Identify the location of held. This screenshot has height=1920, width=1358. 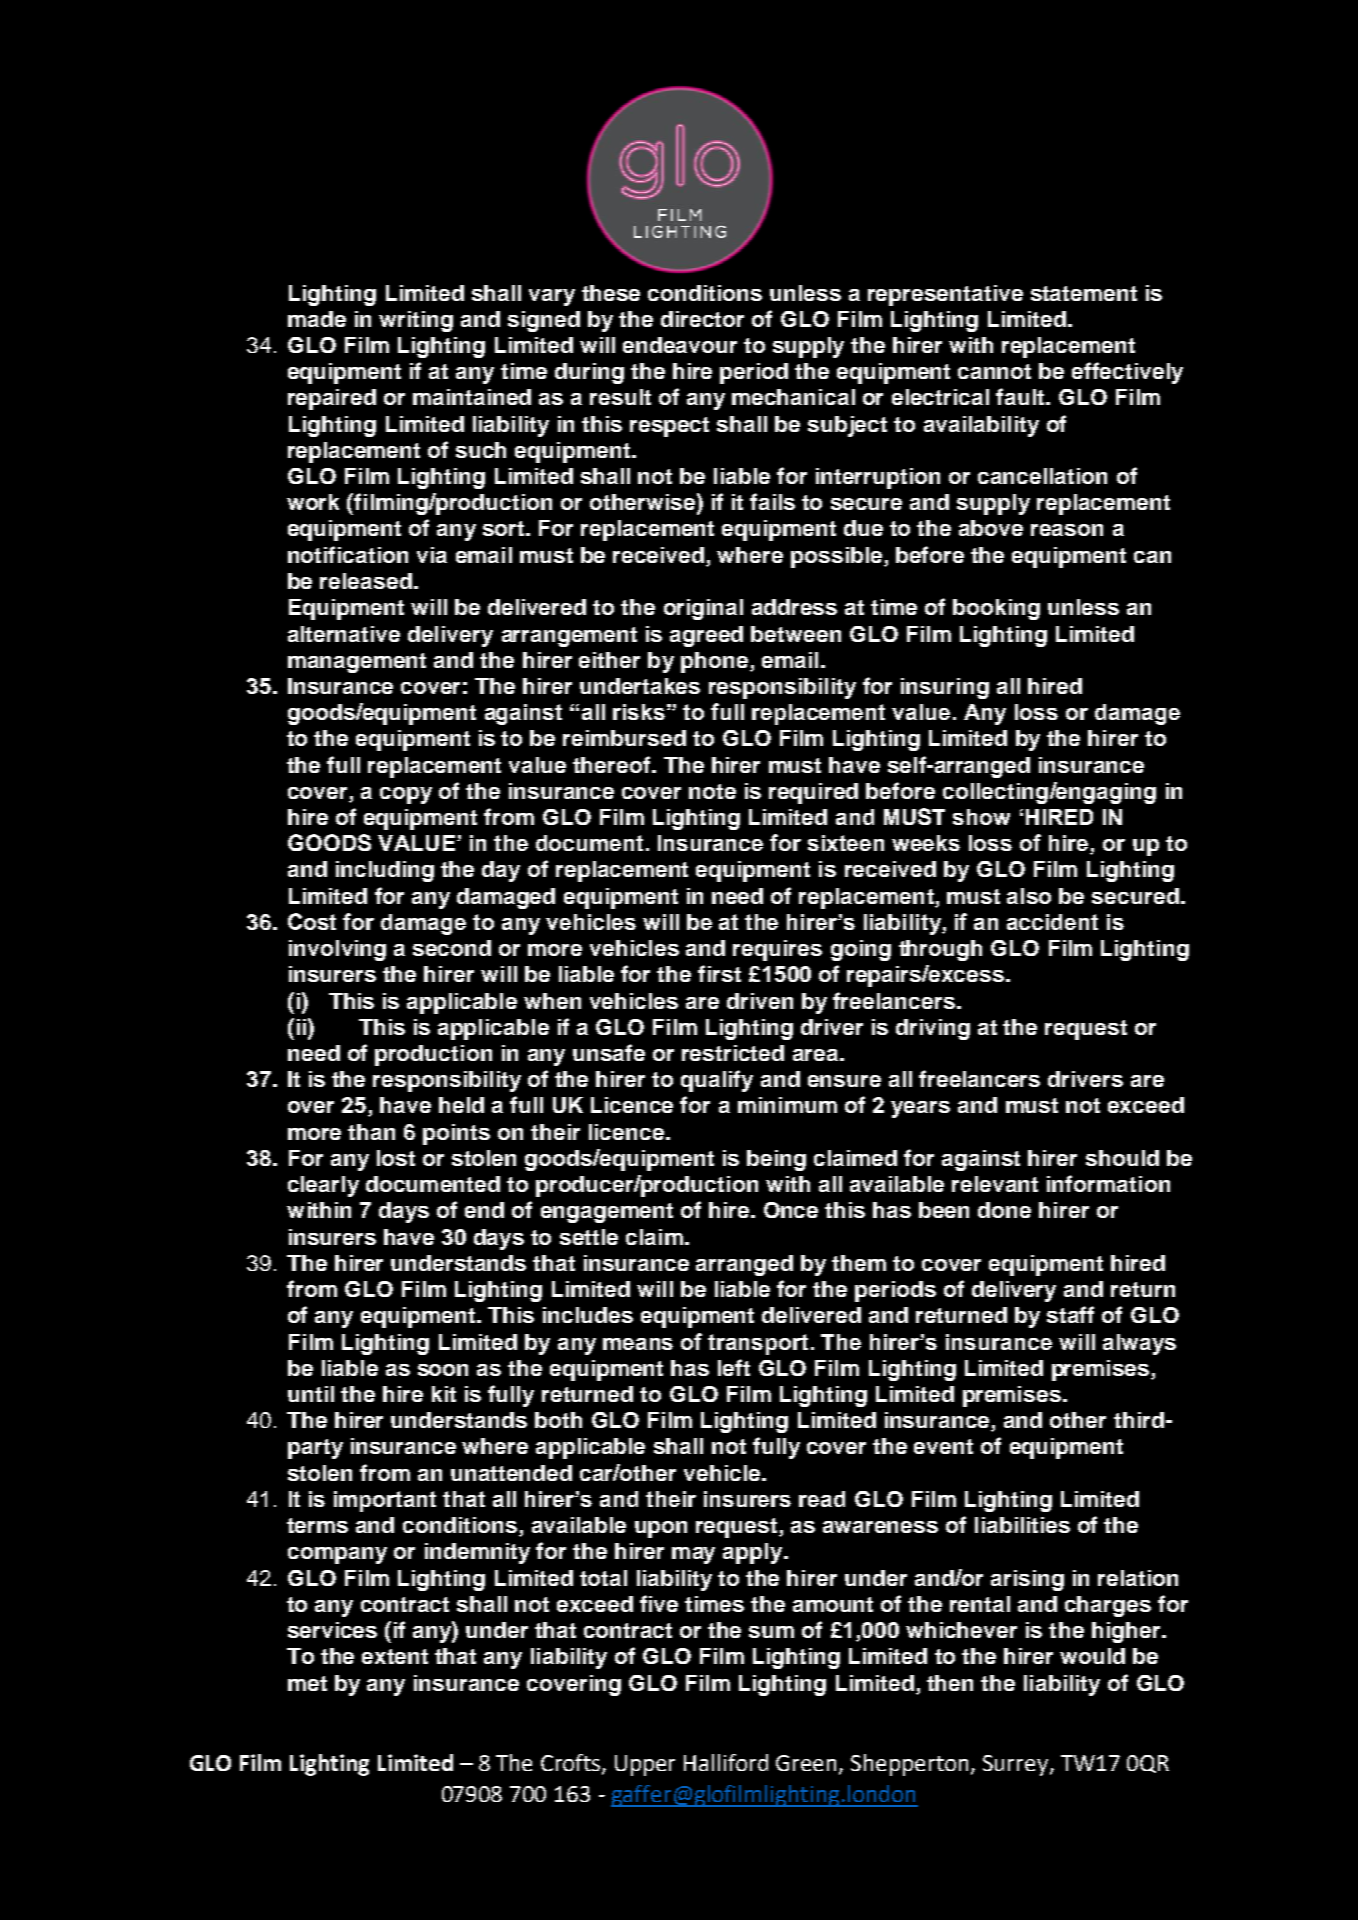
(461, 1105).
